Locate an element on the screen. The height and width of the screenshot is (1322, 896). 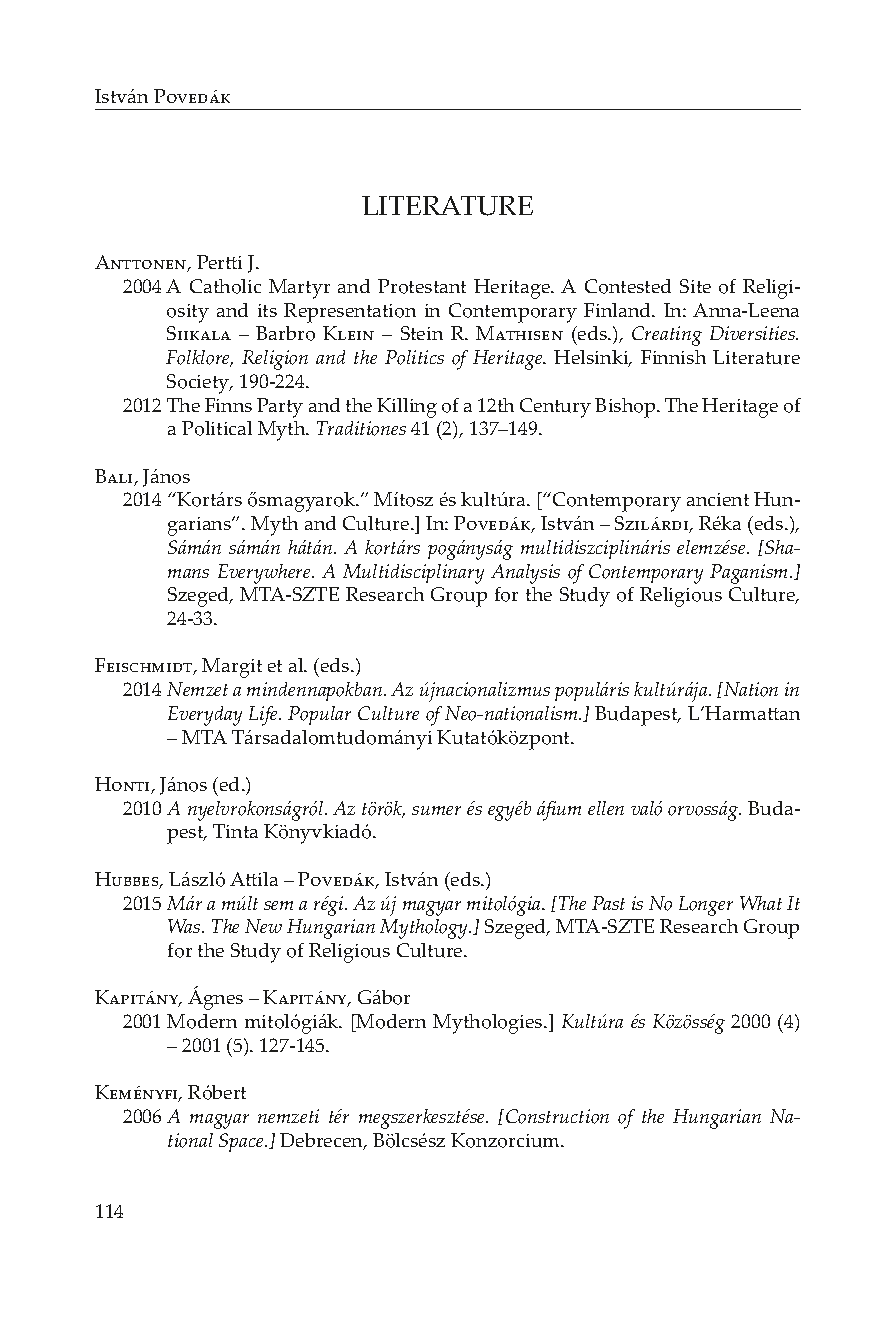
Margit is located at coordinates (232, 668).
